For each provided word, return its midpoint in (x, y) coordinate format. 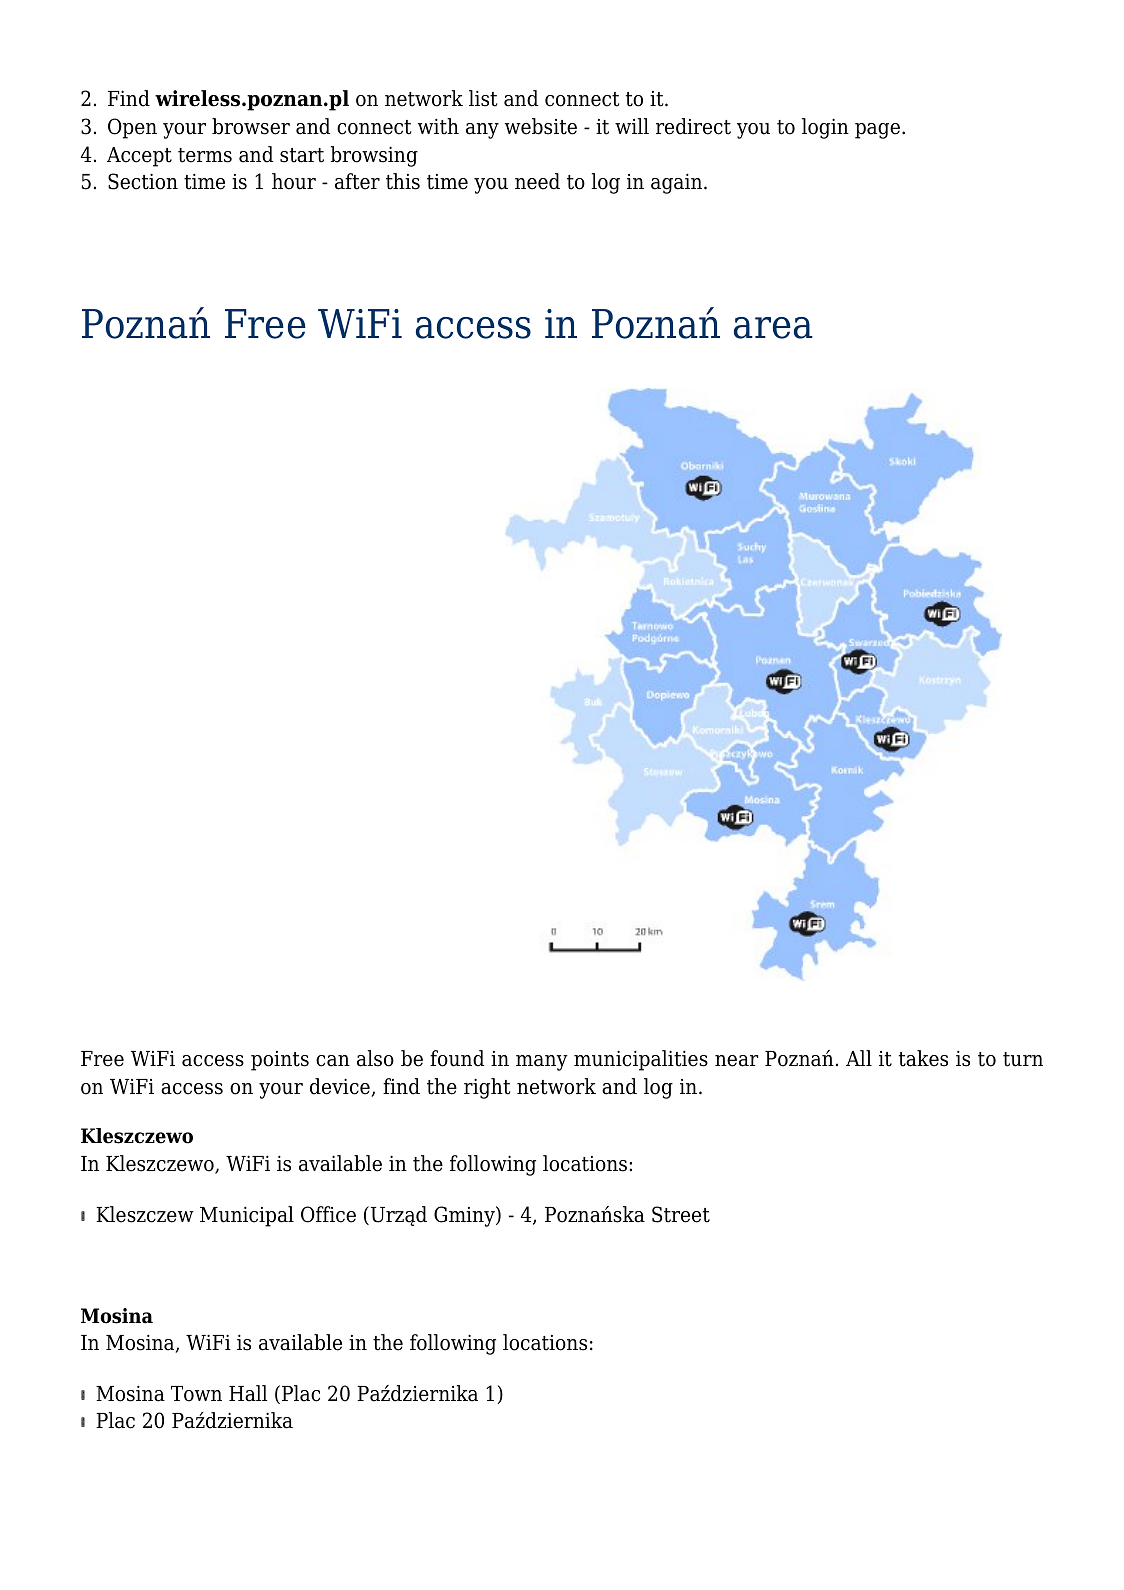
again (678, 183)
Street (681, 1214)
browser (251, 126)
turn (1023, 1059)
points (280, 1061)
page (877, 131)
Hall (248, 1393)
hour (294, 181)
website (541, 126)
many (542, 1063)
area (773, 328)
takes (923, 1058)
